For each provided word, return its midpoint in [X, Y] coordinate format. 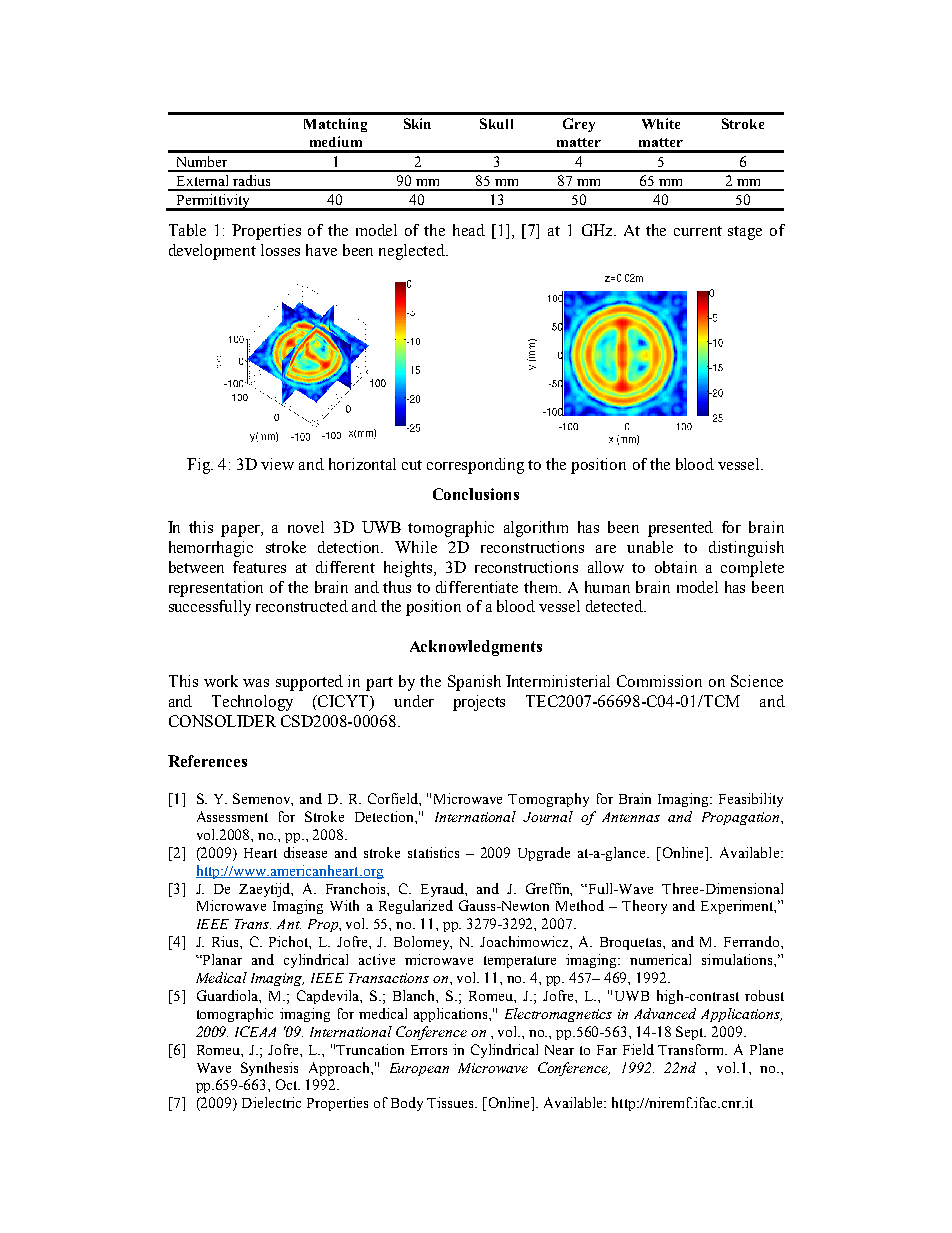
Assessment [232, 816]
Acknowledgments [476, 648]
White [661, 123]
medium [336, 141]
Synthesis [269, 1069]
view [277, 464]
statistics [433, 852]
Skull [496, 123]
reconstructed [302, 606]
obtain [676, 567]
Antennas [631, 817]
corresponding [475, 466]
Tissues [451, 1102]
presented [680, 529]
